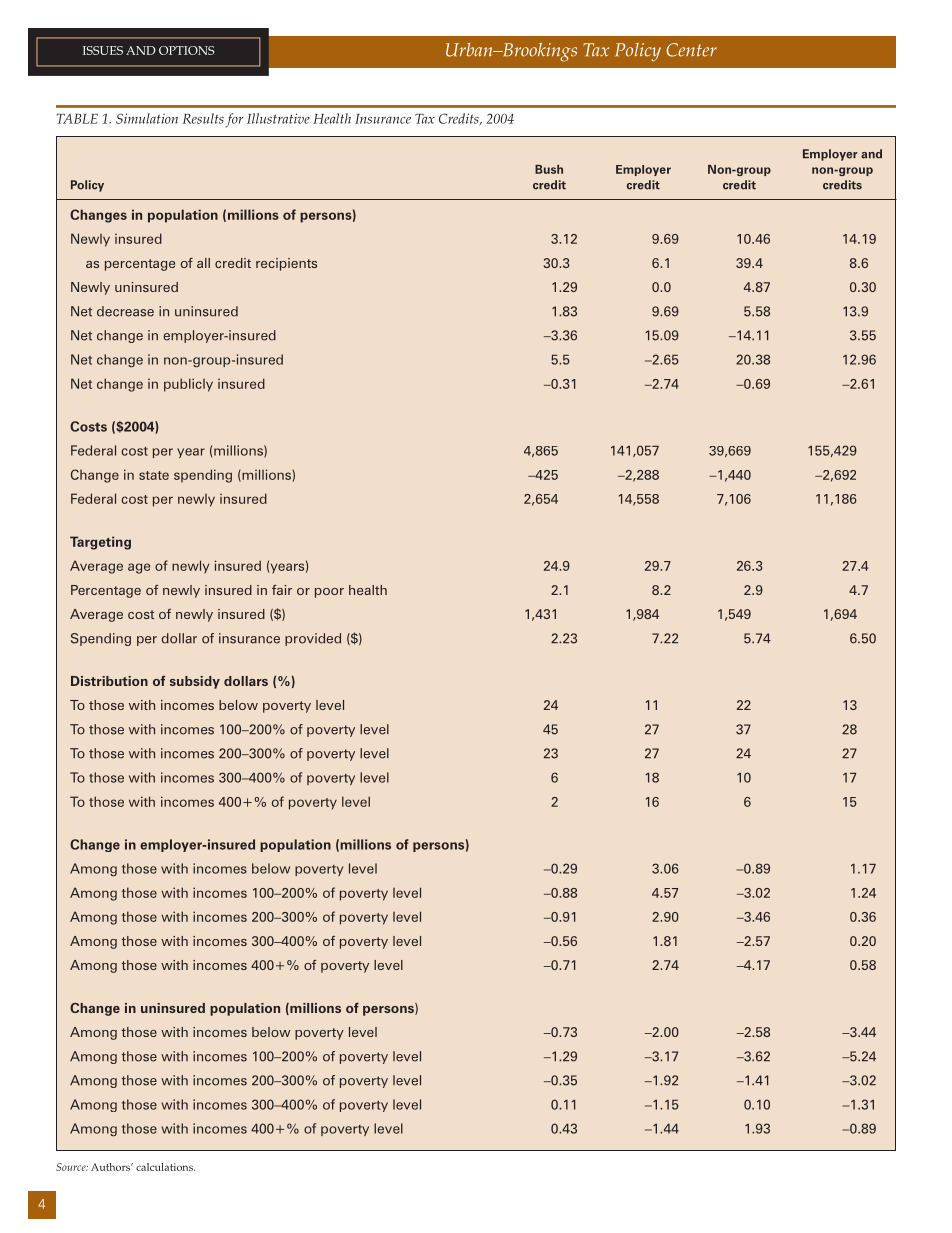 This image has width=952, height=1233. I want to click on Center, so click(691, 50).
